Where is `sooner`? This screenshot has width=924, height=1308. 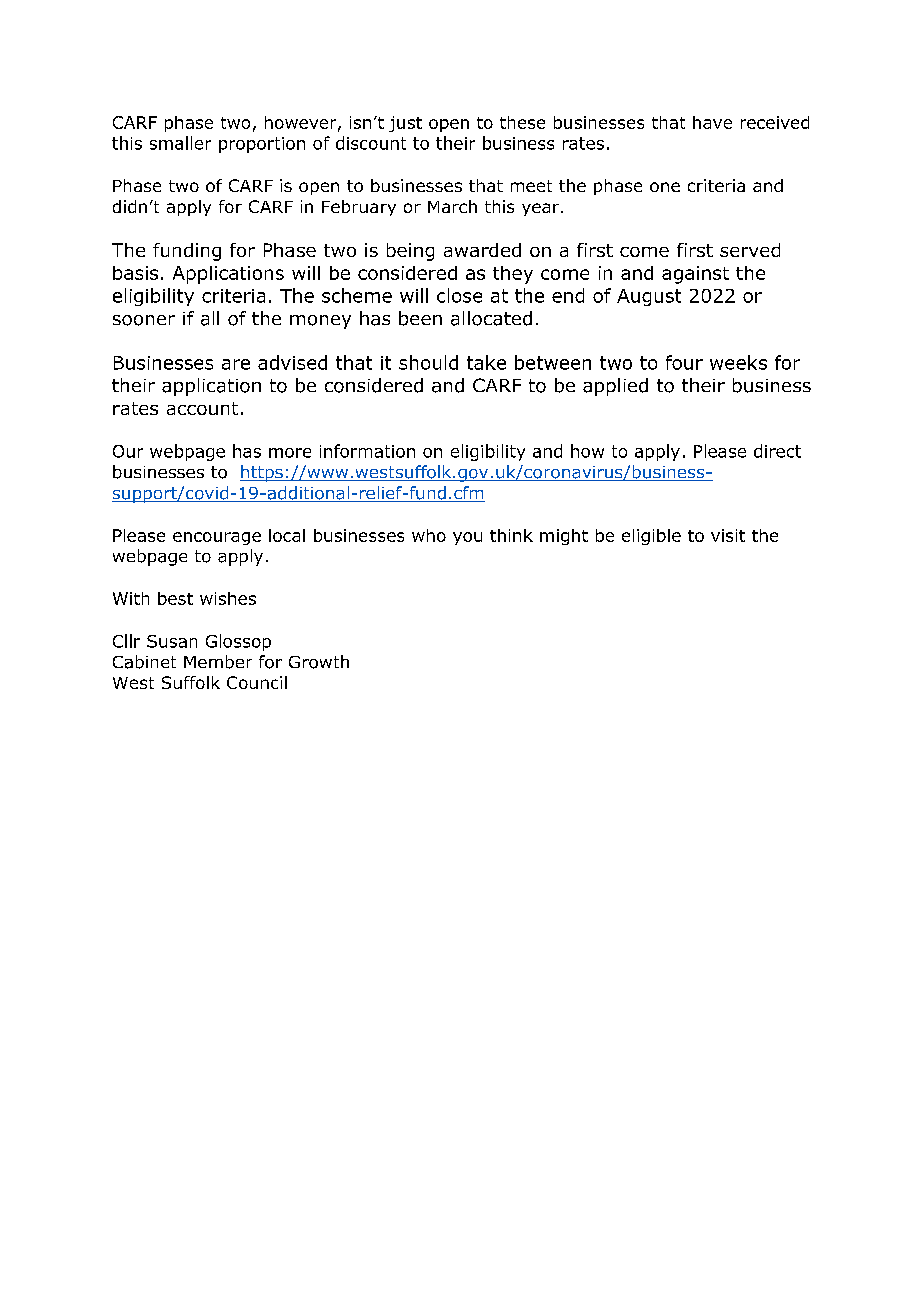
sooner is located at coordinates (144, 320).
